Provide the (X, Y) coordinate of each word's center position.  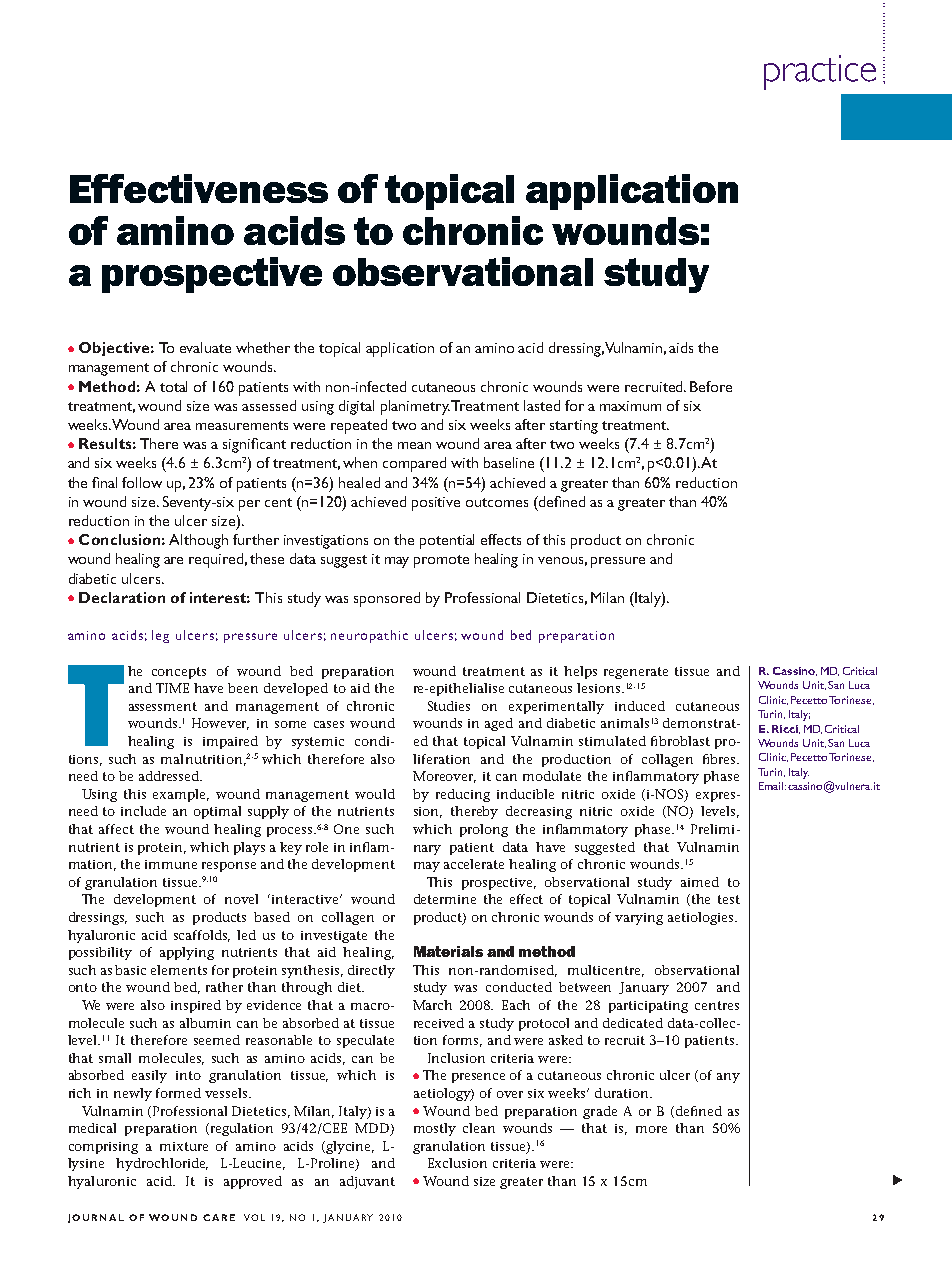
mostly (435, 1129)
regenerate (636, 673)
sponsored (387, 599)
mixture (184, 1146)
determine (445, 899)
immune (171, 864)
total (173, 386)
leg (160, 636)
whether (263, 347)
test (729, 899)
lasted (542, 405)
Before (711, 386)
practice (820, 72)
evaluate (205, 347)
